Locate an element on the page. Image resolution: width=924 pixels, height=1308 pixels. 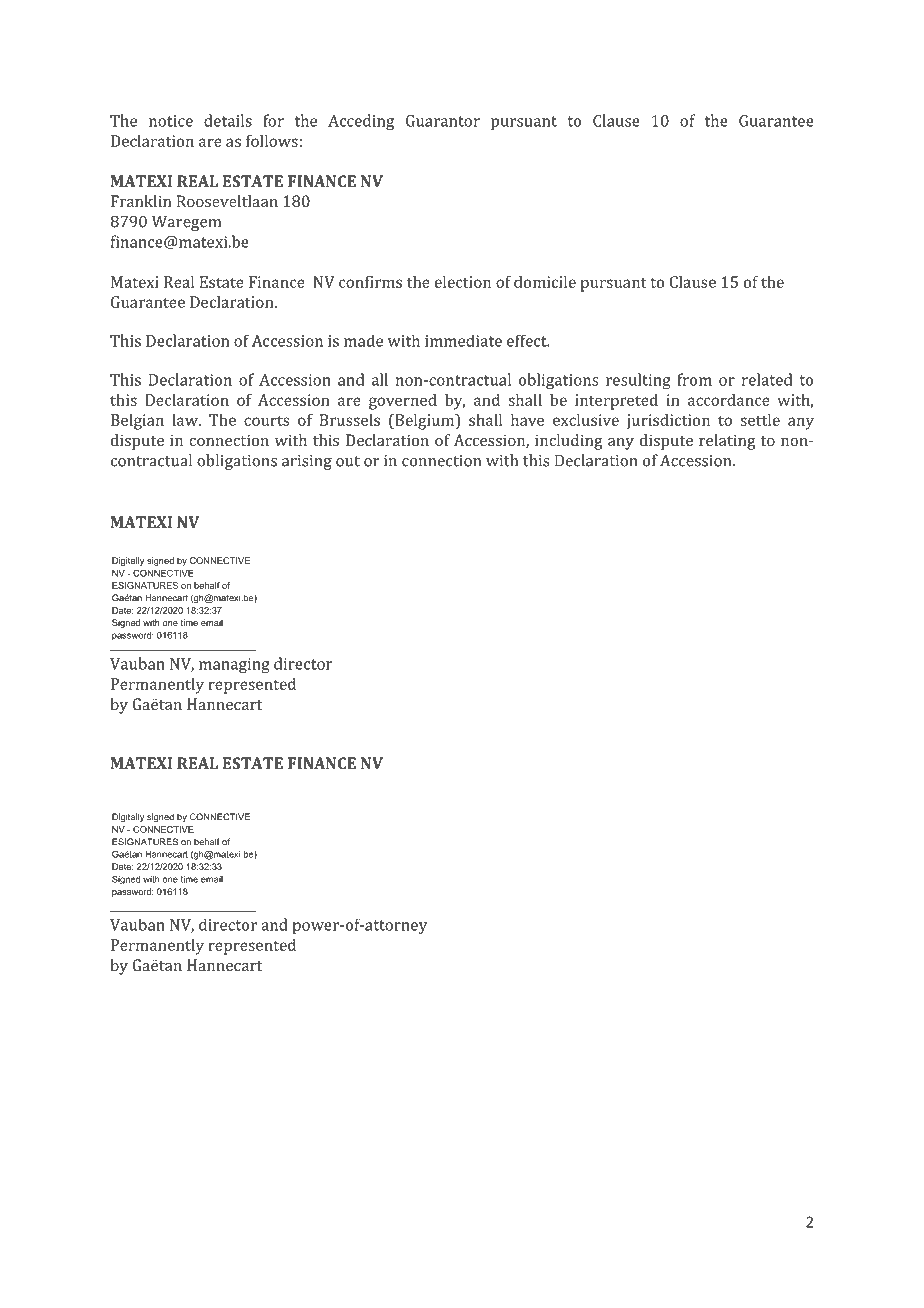
Guarantor is located at coordinates (443, 121).
